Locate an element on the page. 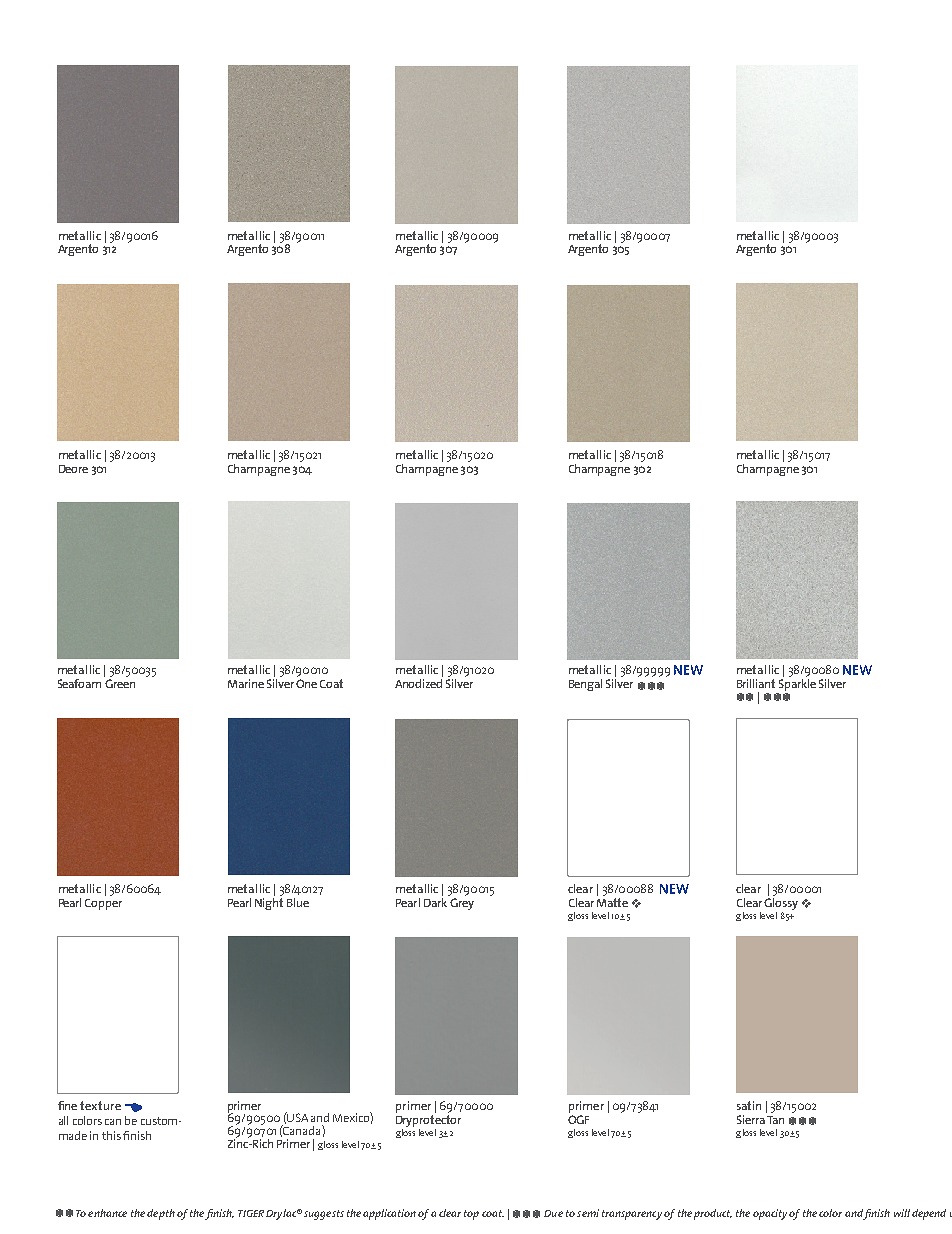 Image resolution: width=952 pixels, height=1234 pixels. Tan is located at coordinates (775, 1120).
